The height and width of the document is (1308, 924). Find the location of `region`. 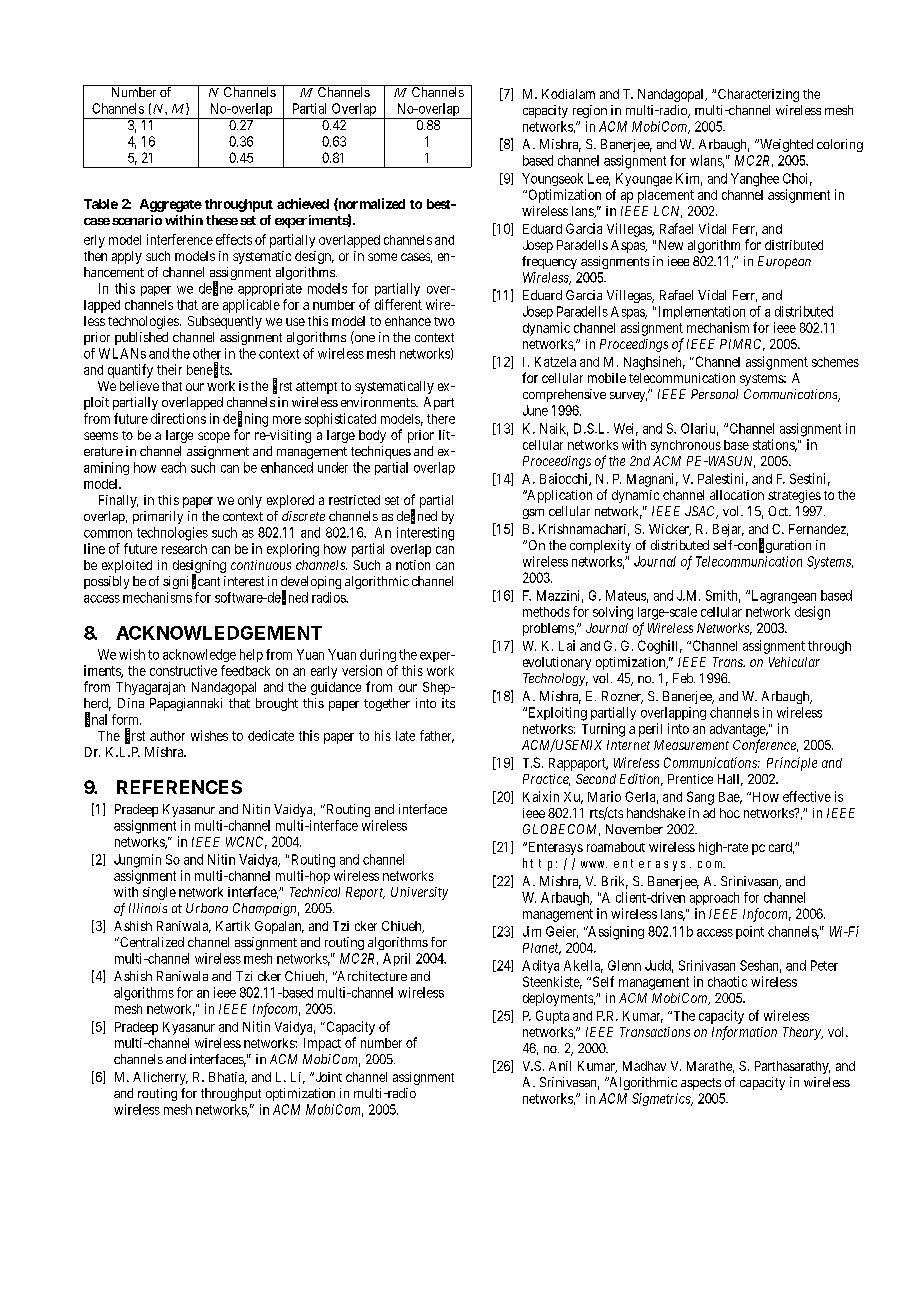

region is located at coordinates (590, 111).
